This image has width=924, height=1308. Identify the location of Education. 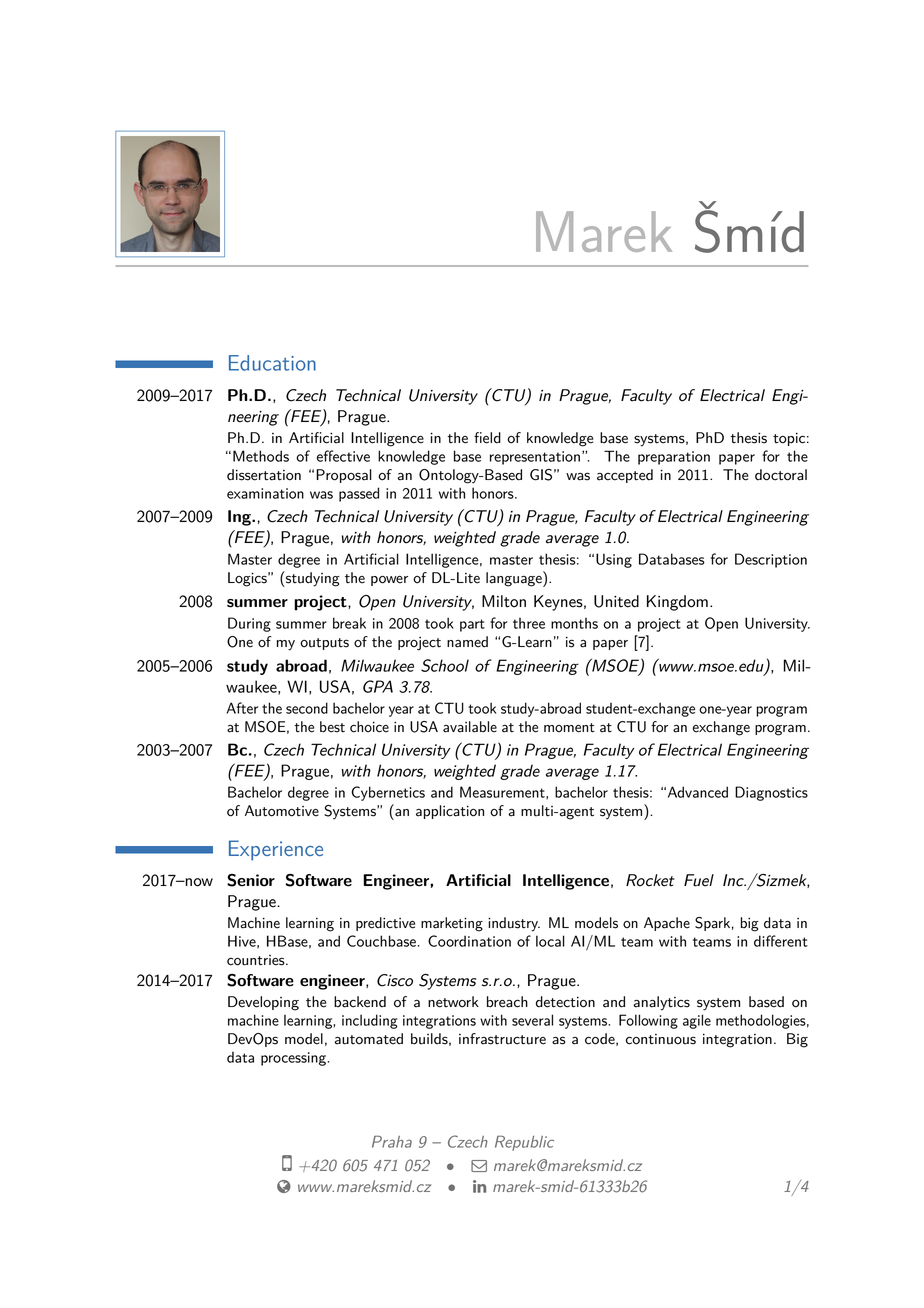
(272, 363).
